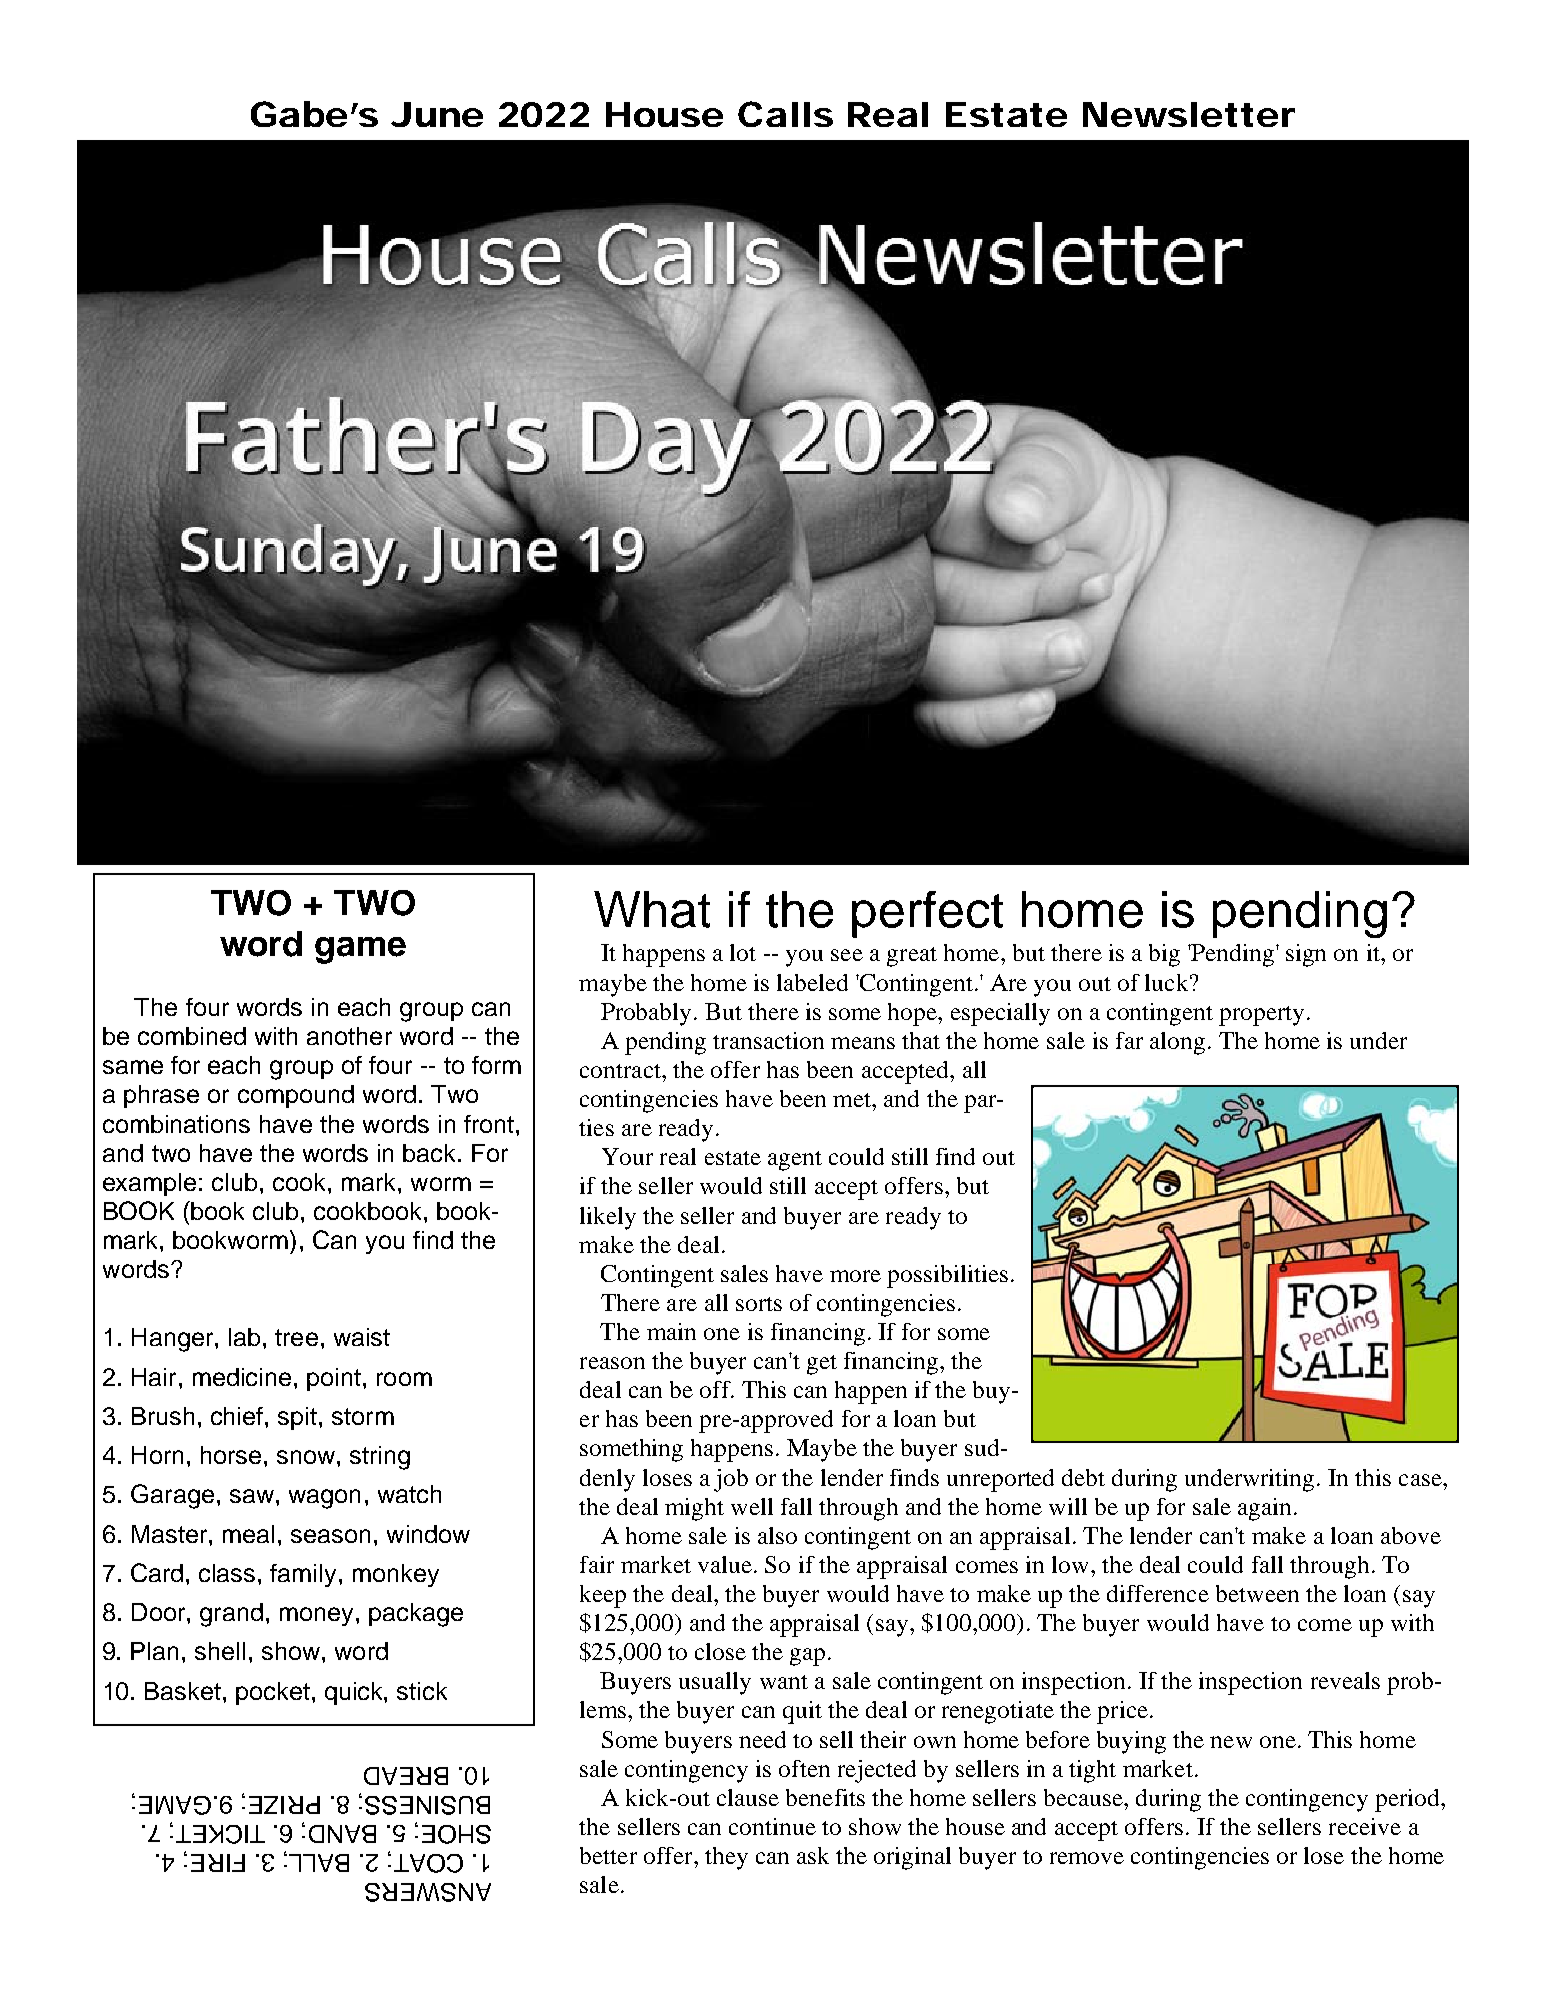 The image size is (1549, 2005). I want to click on again, so click(1264, 1509).
